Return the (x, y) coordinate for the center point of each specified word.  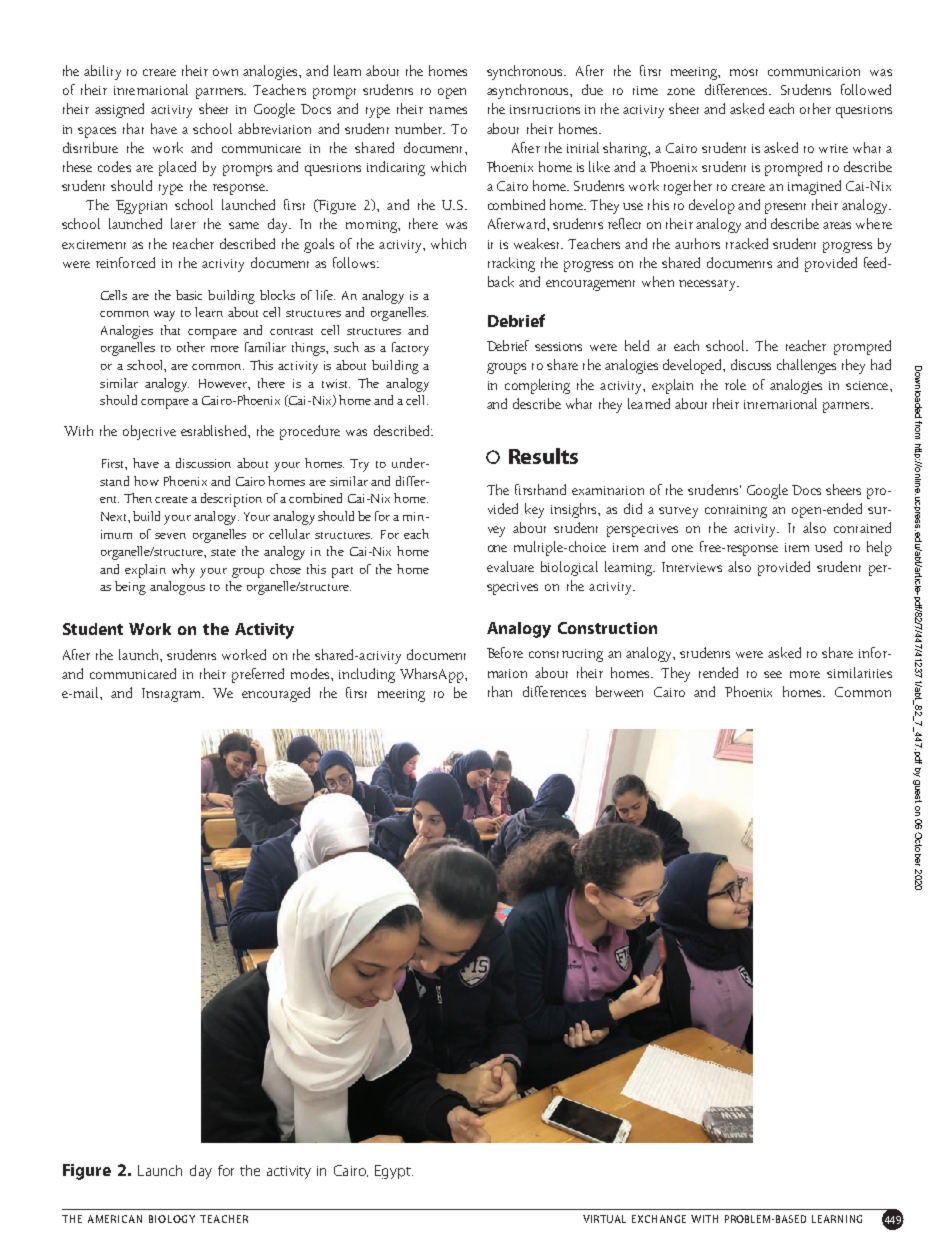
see (773, 674)
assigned (119, 110)
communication (814, 71)
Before (505, 652)
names (448, 110)
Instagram (172, 695)
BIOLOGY (172, 1219)
